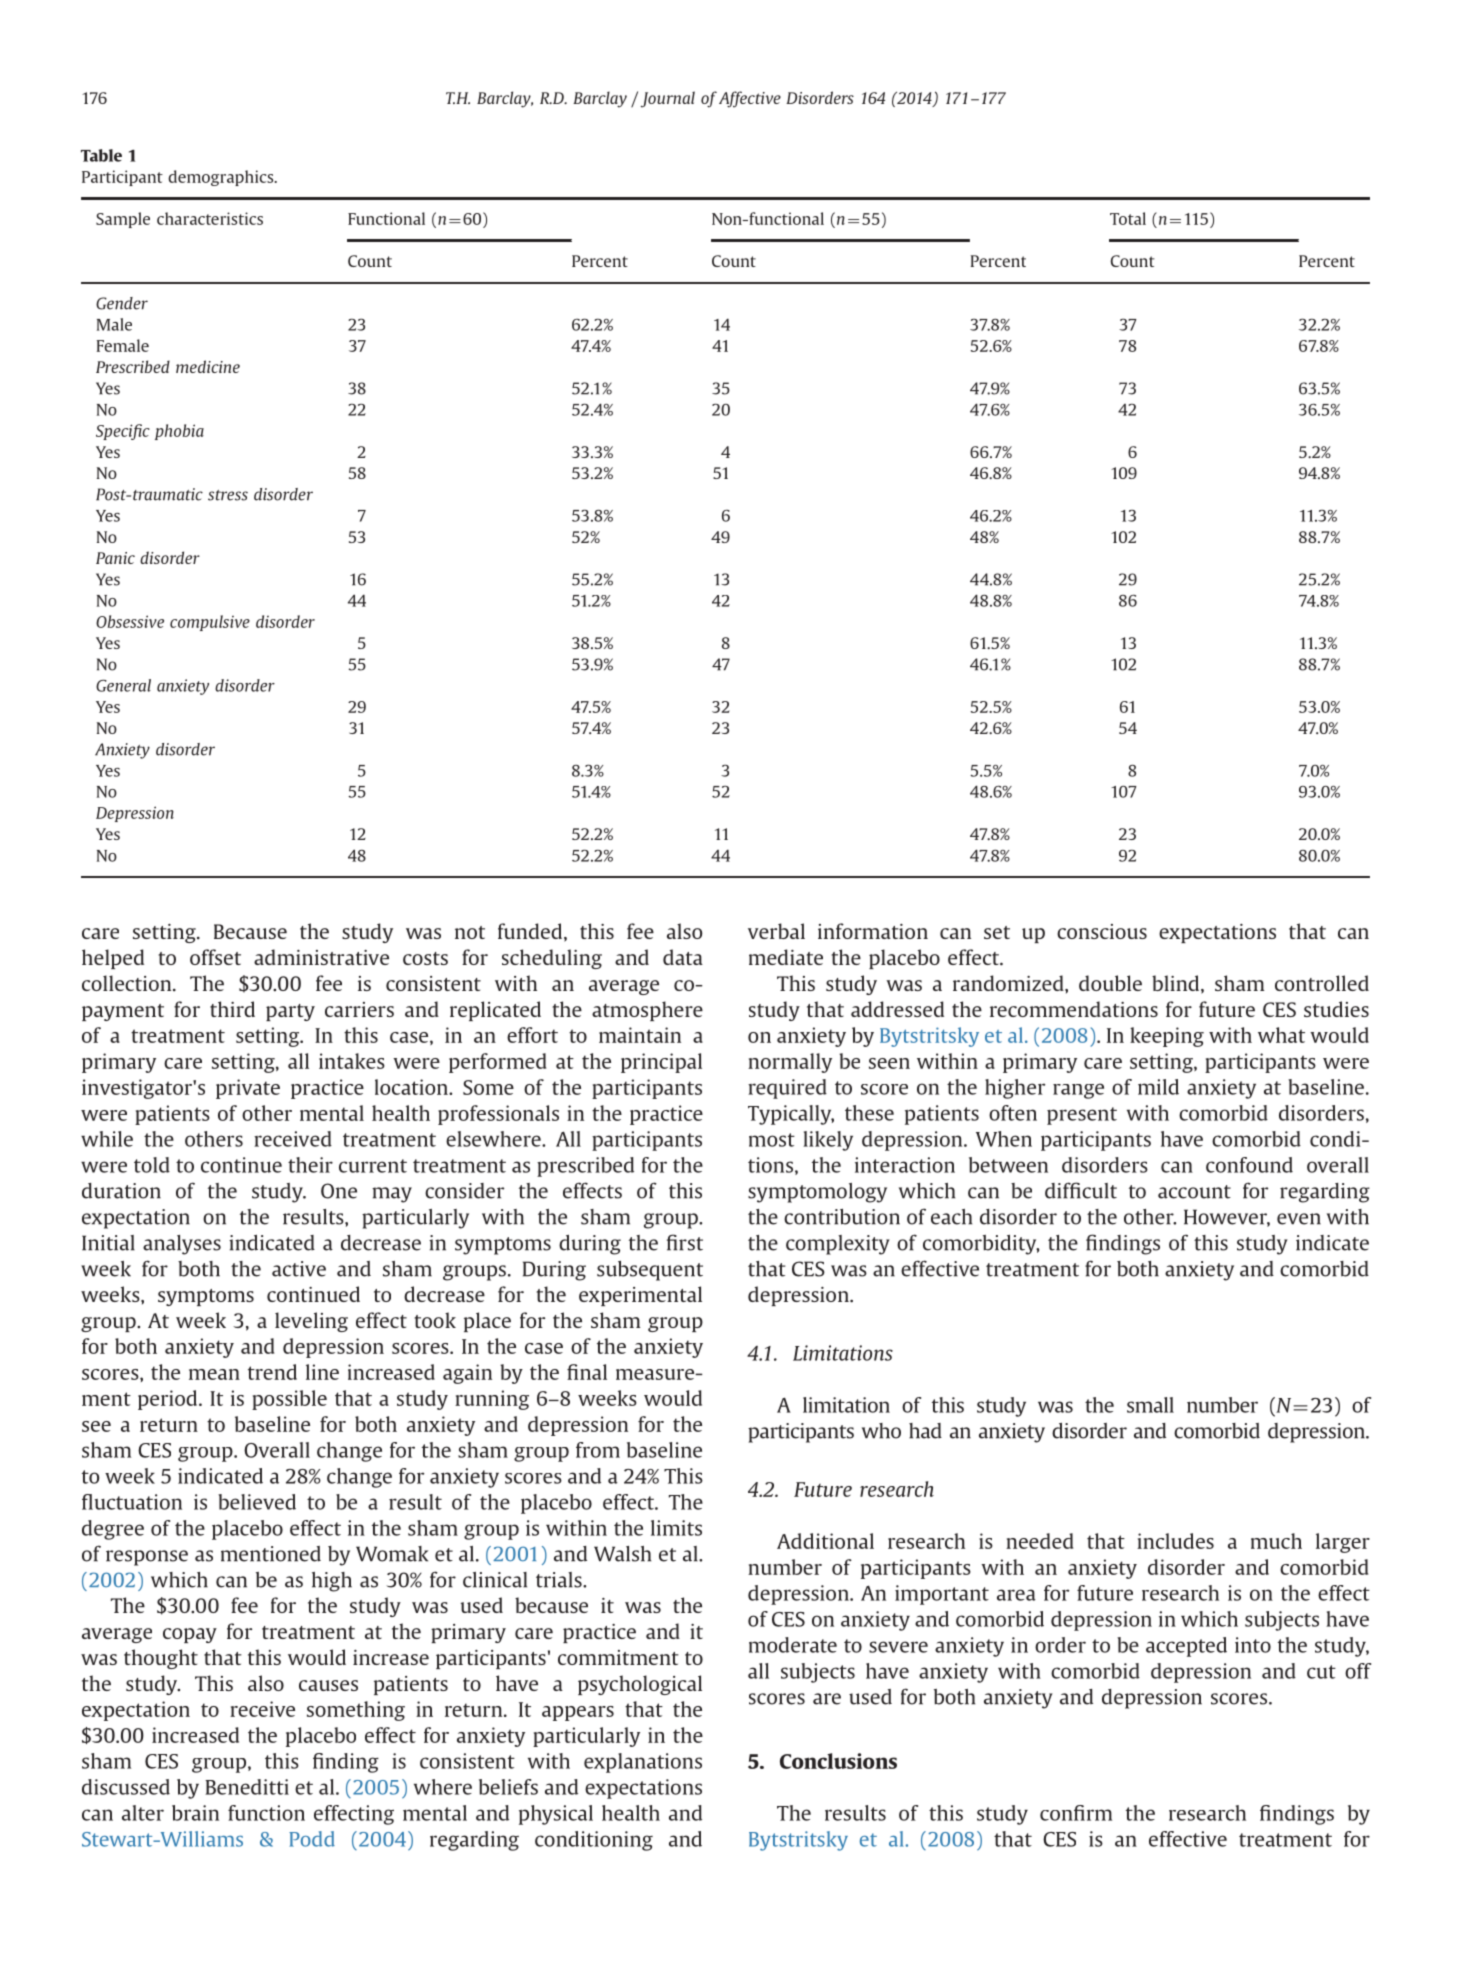 This screenshot has width=1475, height=1967. I want to click on double, so click(1110, 983).
